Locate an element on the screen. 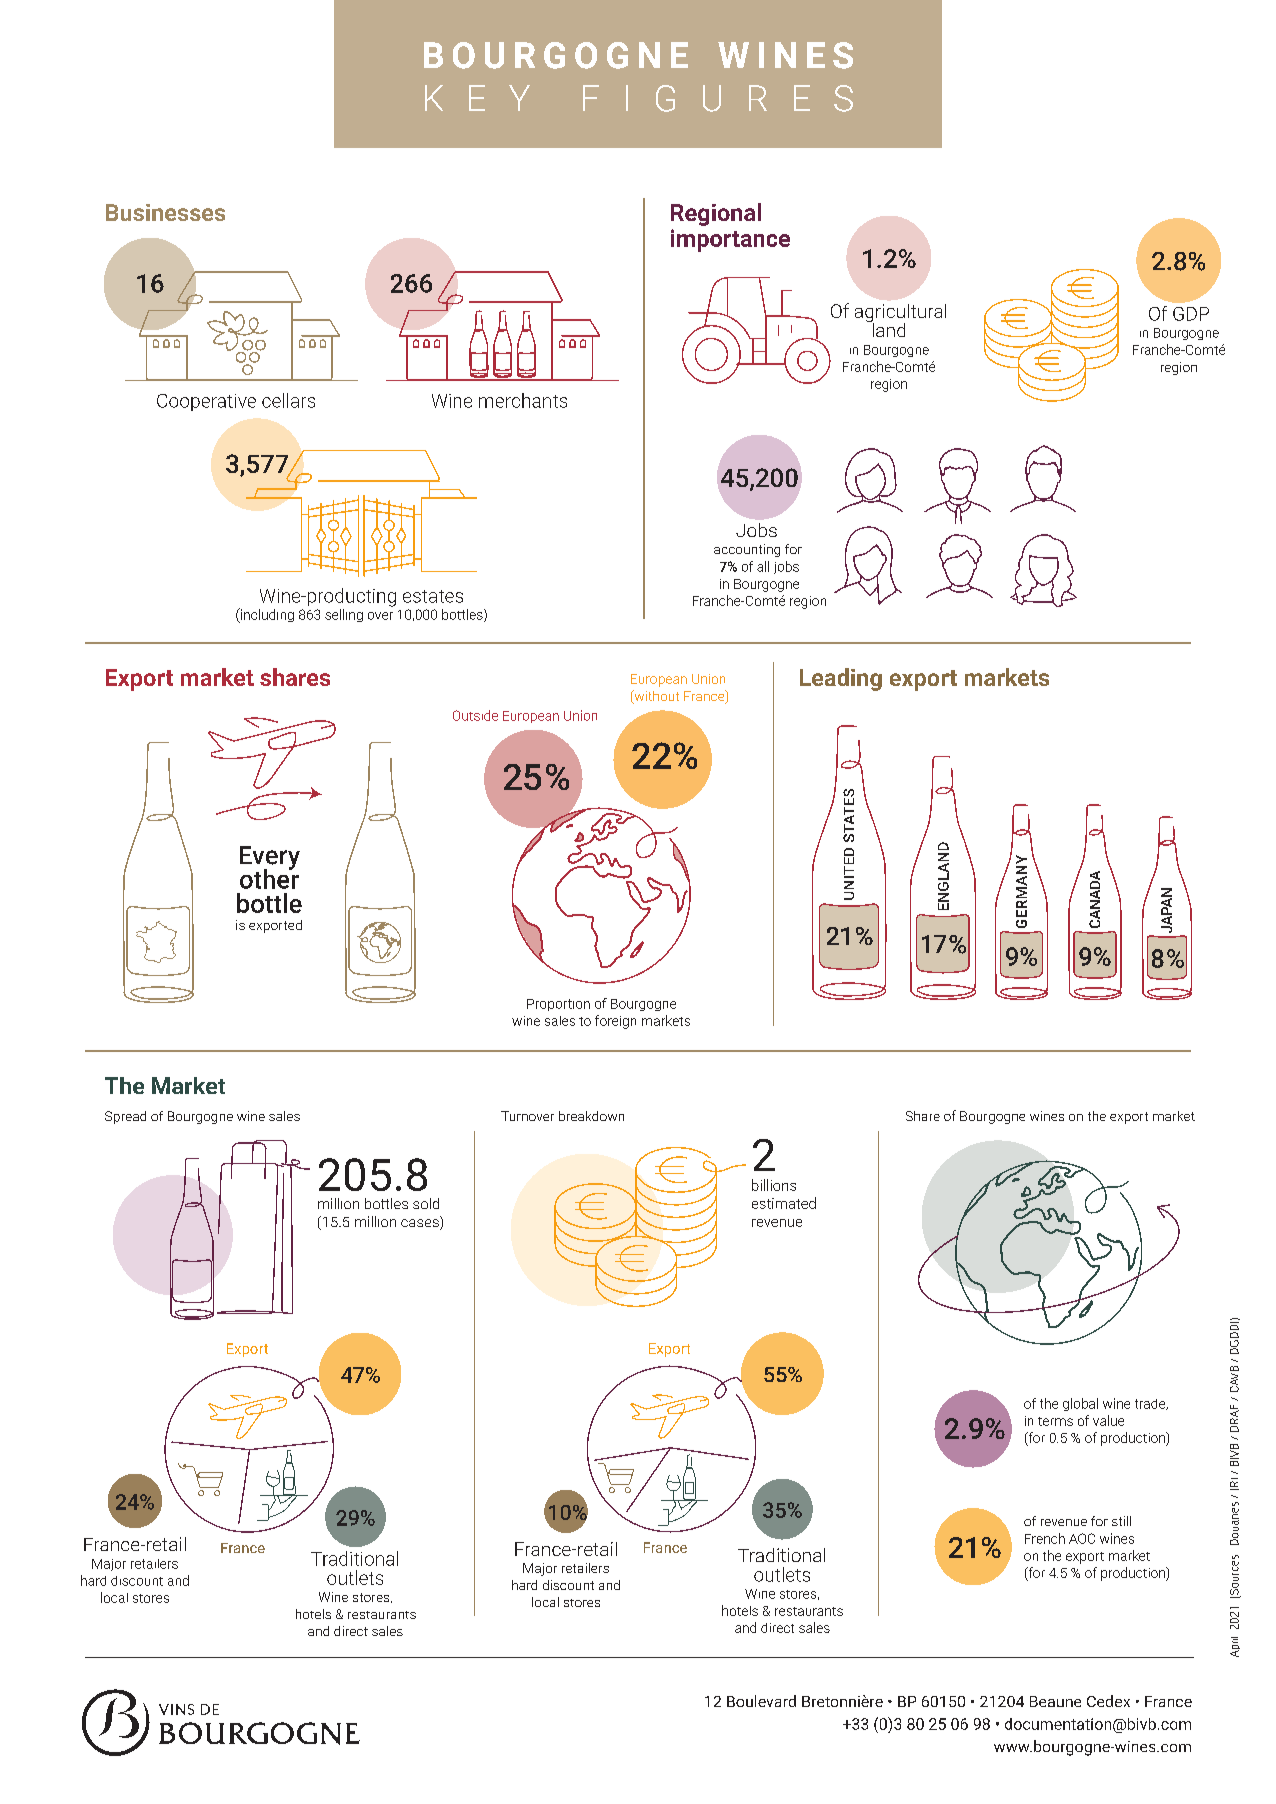 This screenshot has width=1276, height=1804. Spread is located at coordinates (125, 1117).
